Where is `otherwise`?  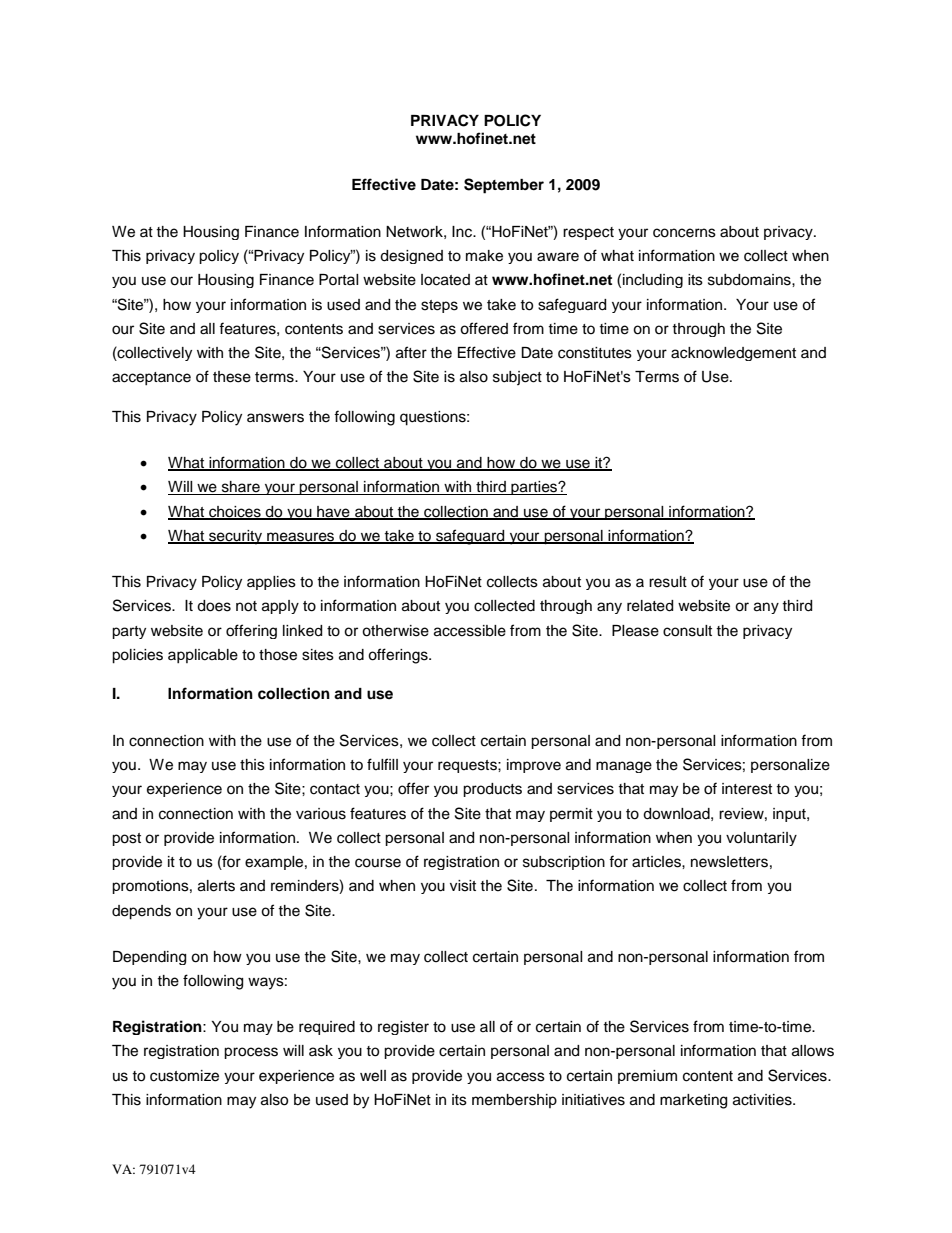
otherwise is located at coordinates (395, 631).
